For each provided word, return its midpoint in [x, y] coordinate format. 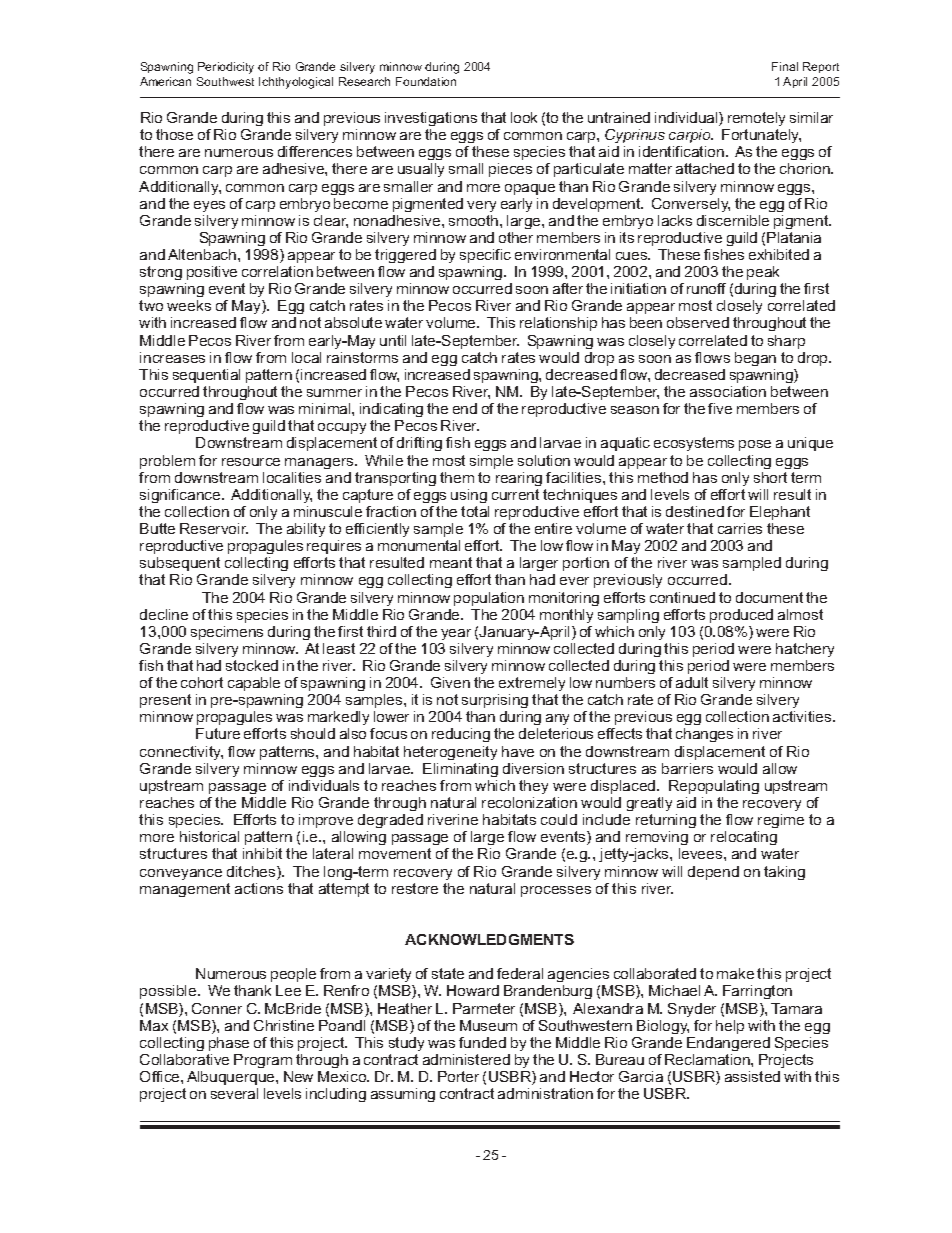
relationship [558, 324]
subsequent [180, 564]
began [755, 359]
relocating [744, 838]
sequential [206, 376]
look [524, 117]
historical [209, 836]
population [489, 599]
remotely [756, 119]
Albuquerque [232, 1078]
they [533, 787]
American [165, 81]
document [769, 597]
